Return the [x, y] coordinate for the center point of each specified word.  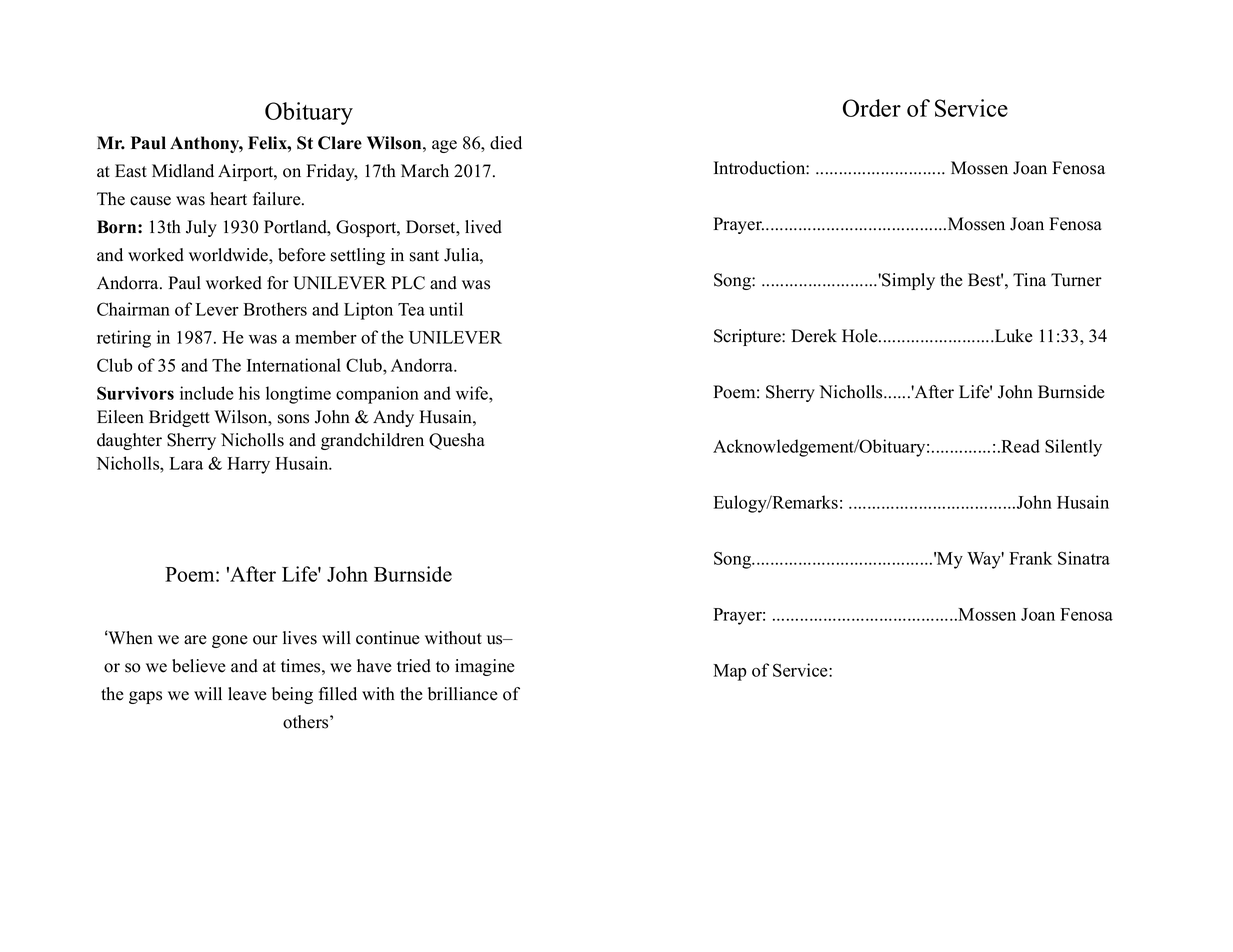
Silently [1073, 448]
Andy [393, 418]
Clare [340, 143]
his [249, 393]
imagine [485, 667]
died [506, 143]
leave [247, 694]
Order [872, 108]
